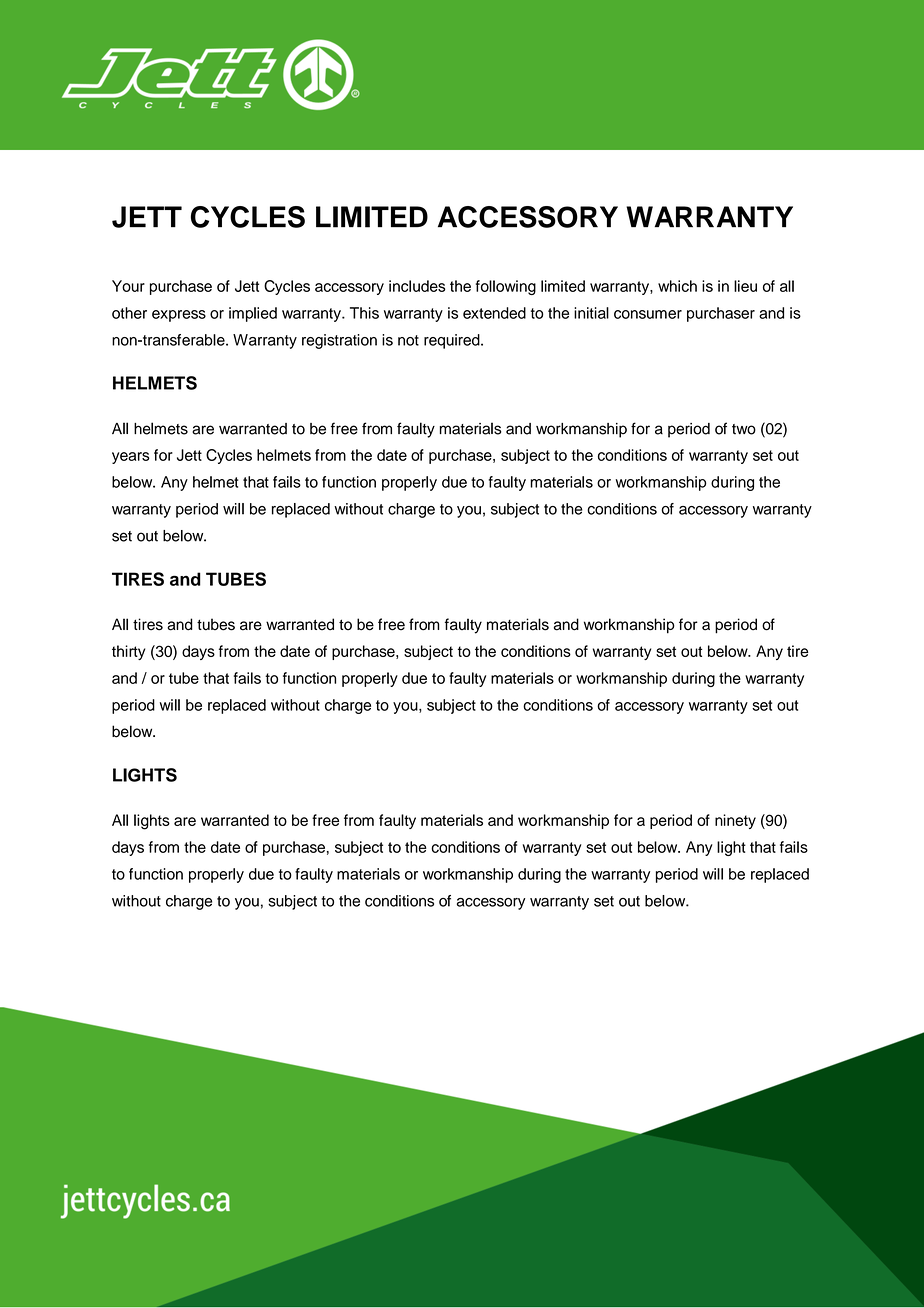  Describe the element at coordinates (128, 652) in the page. I see `thirty` at that location.
